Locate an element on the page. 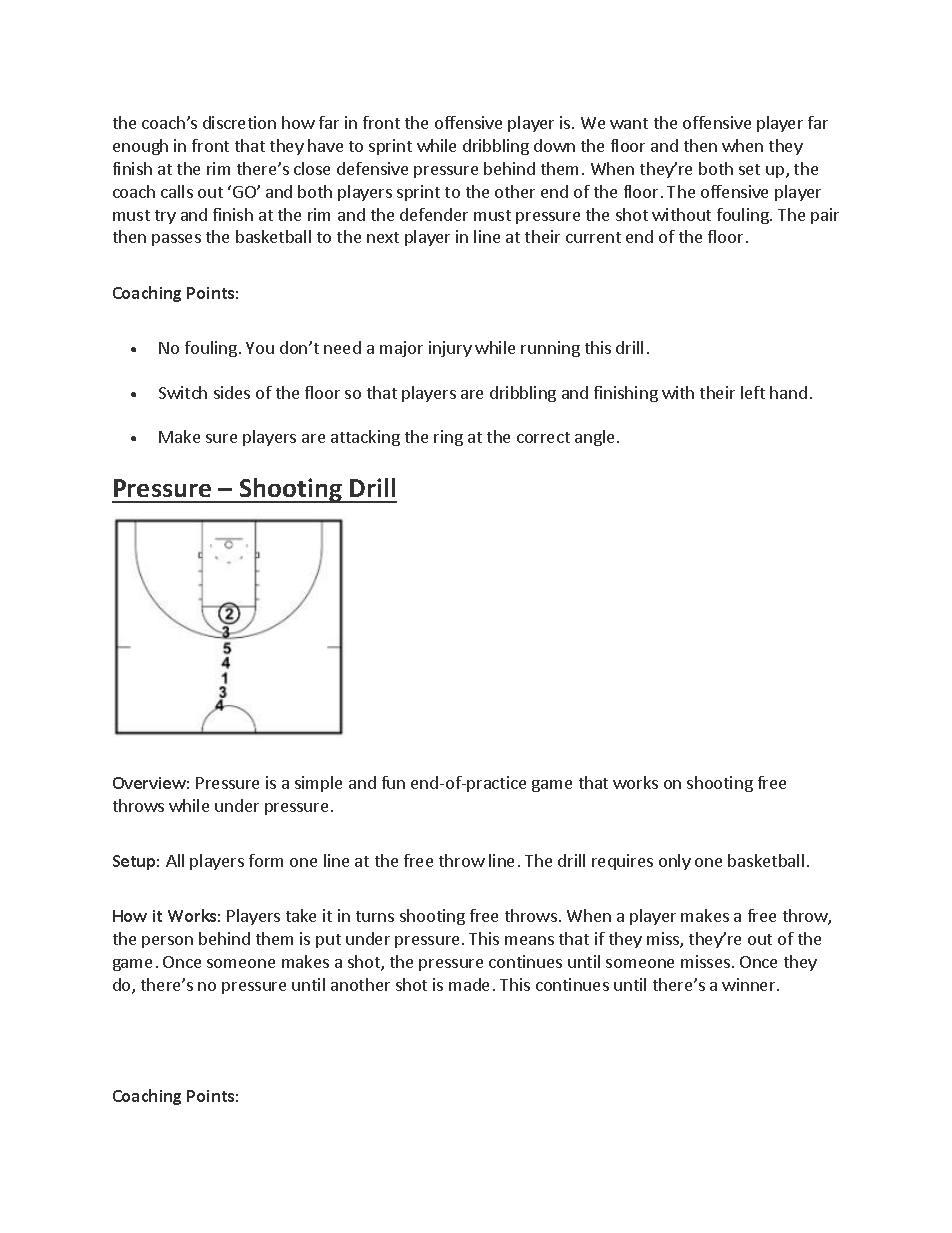  attacking is located at coordinates (365, 438).
